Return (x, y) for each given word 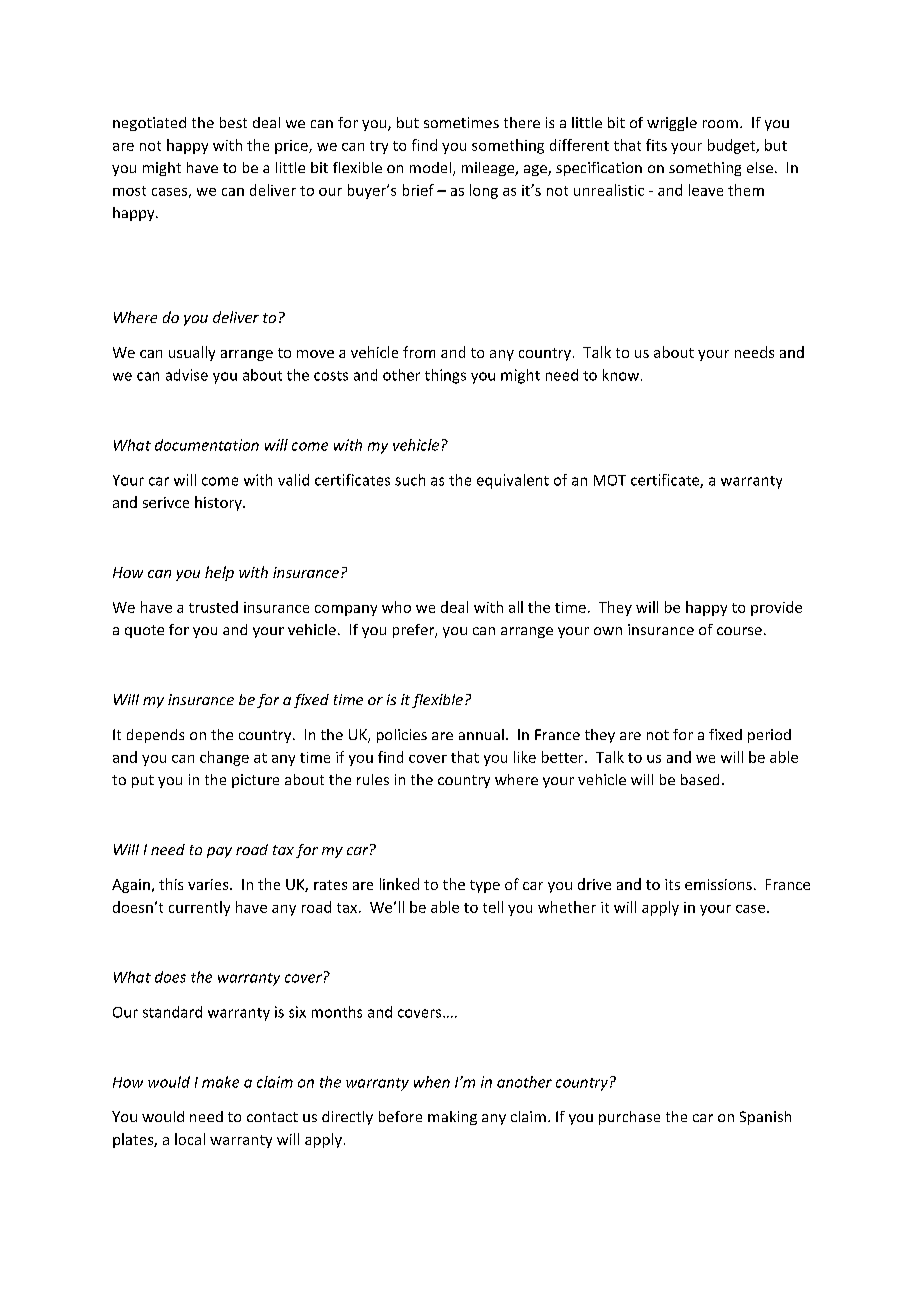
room (720, 124)
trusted (213, 607)
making (452, 1118)
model (432, 169)
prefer (415, 631)
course (739, 631)
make (220, 1082)
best (233, 122)
